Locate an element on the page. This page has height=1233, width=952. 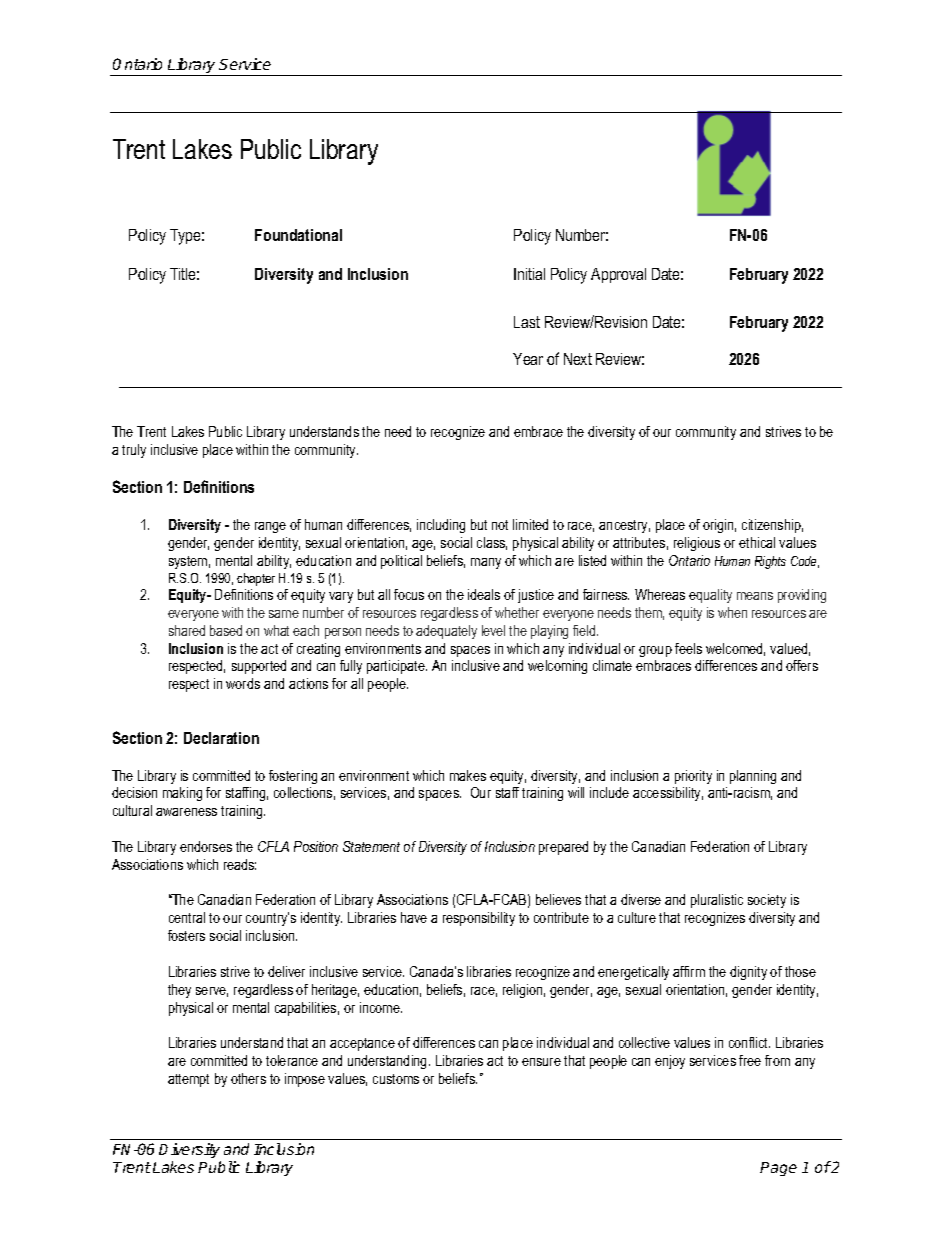
many is located at coordinates (486, 563).
